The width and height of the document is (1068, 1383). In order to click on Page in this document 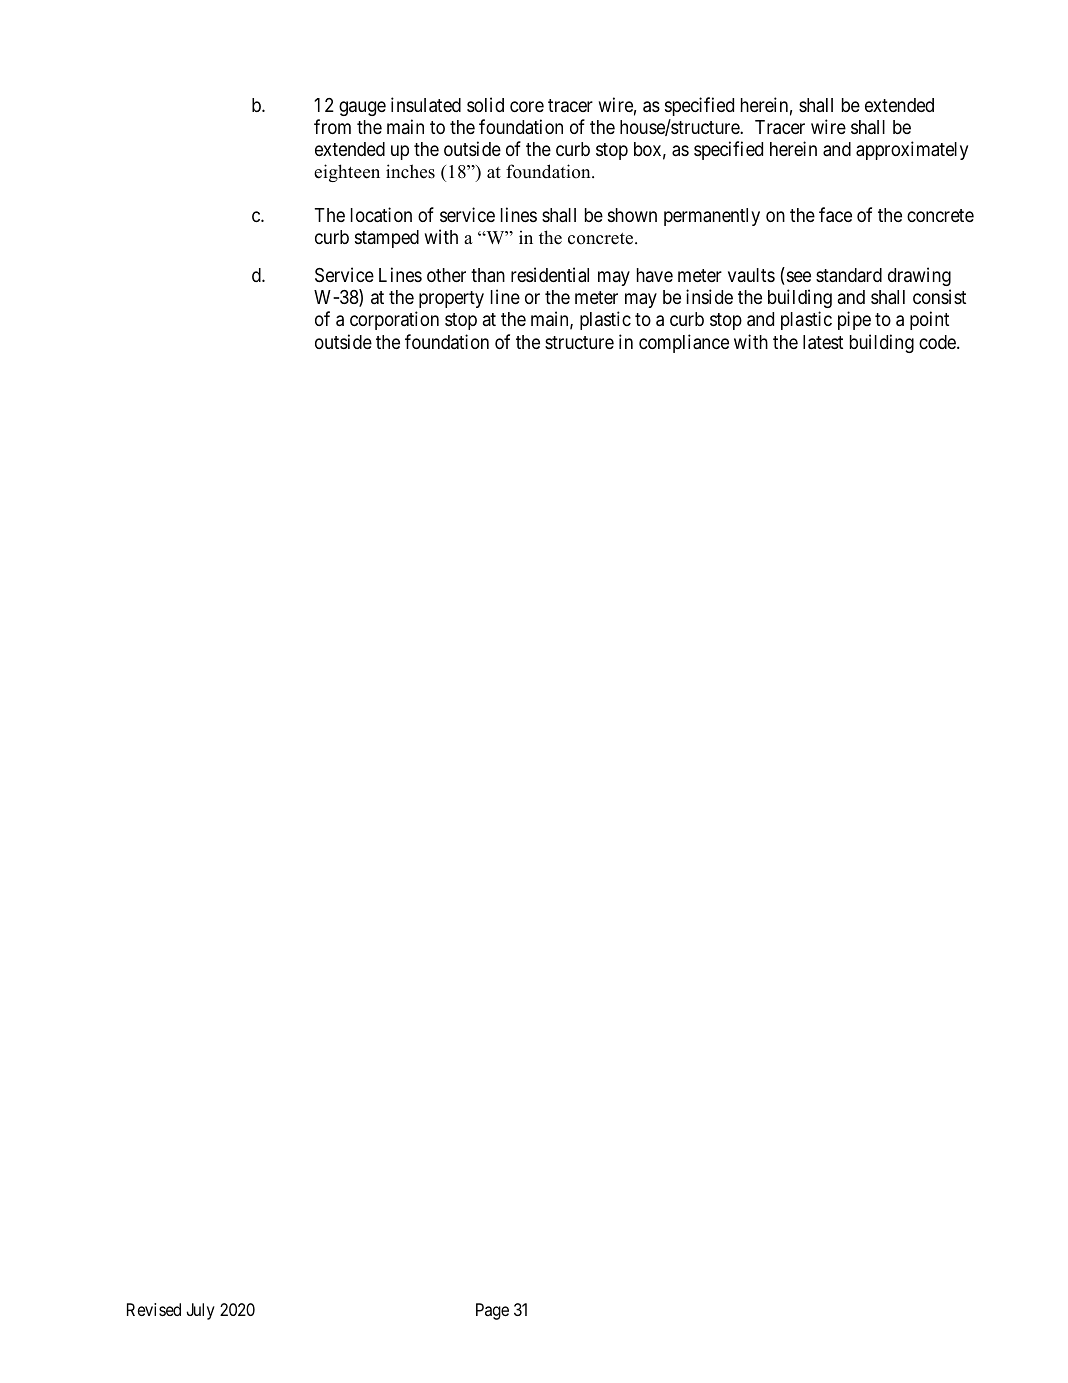, I will do `click(492, 1311)`.
